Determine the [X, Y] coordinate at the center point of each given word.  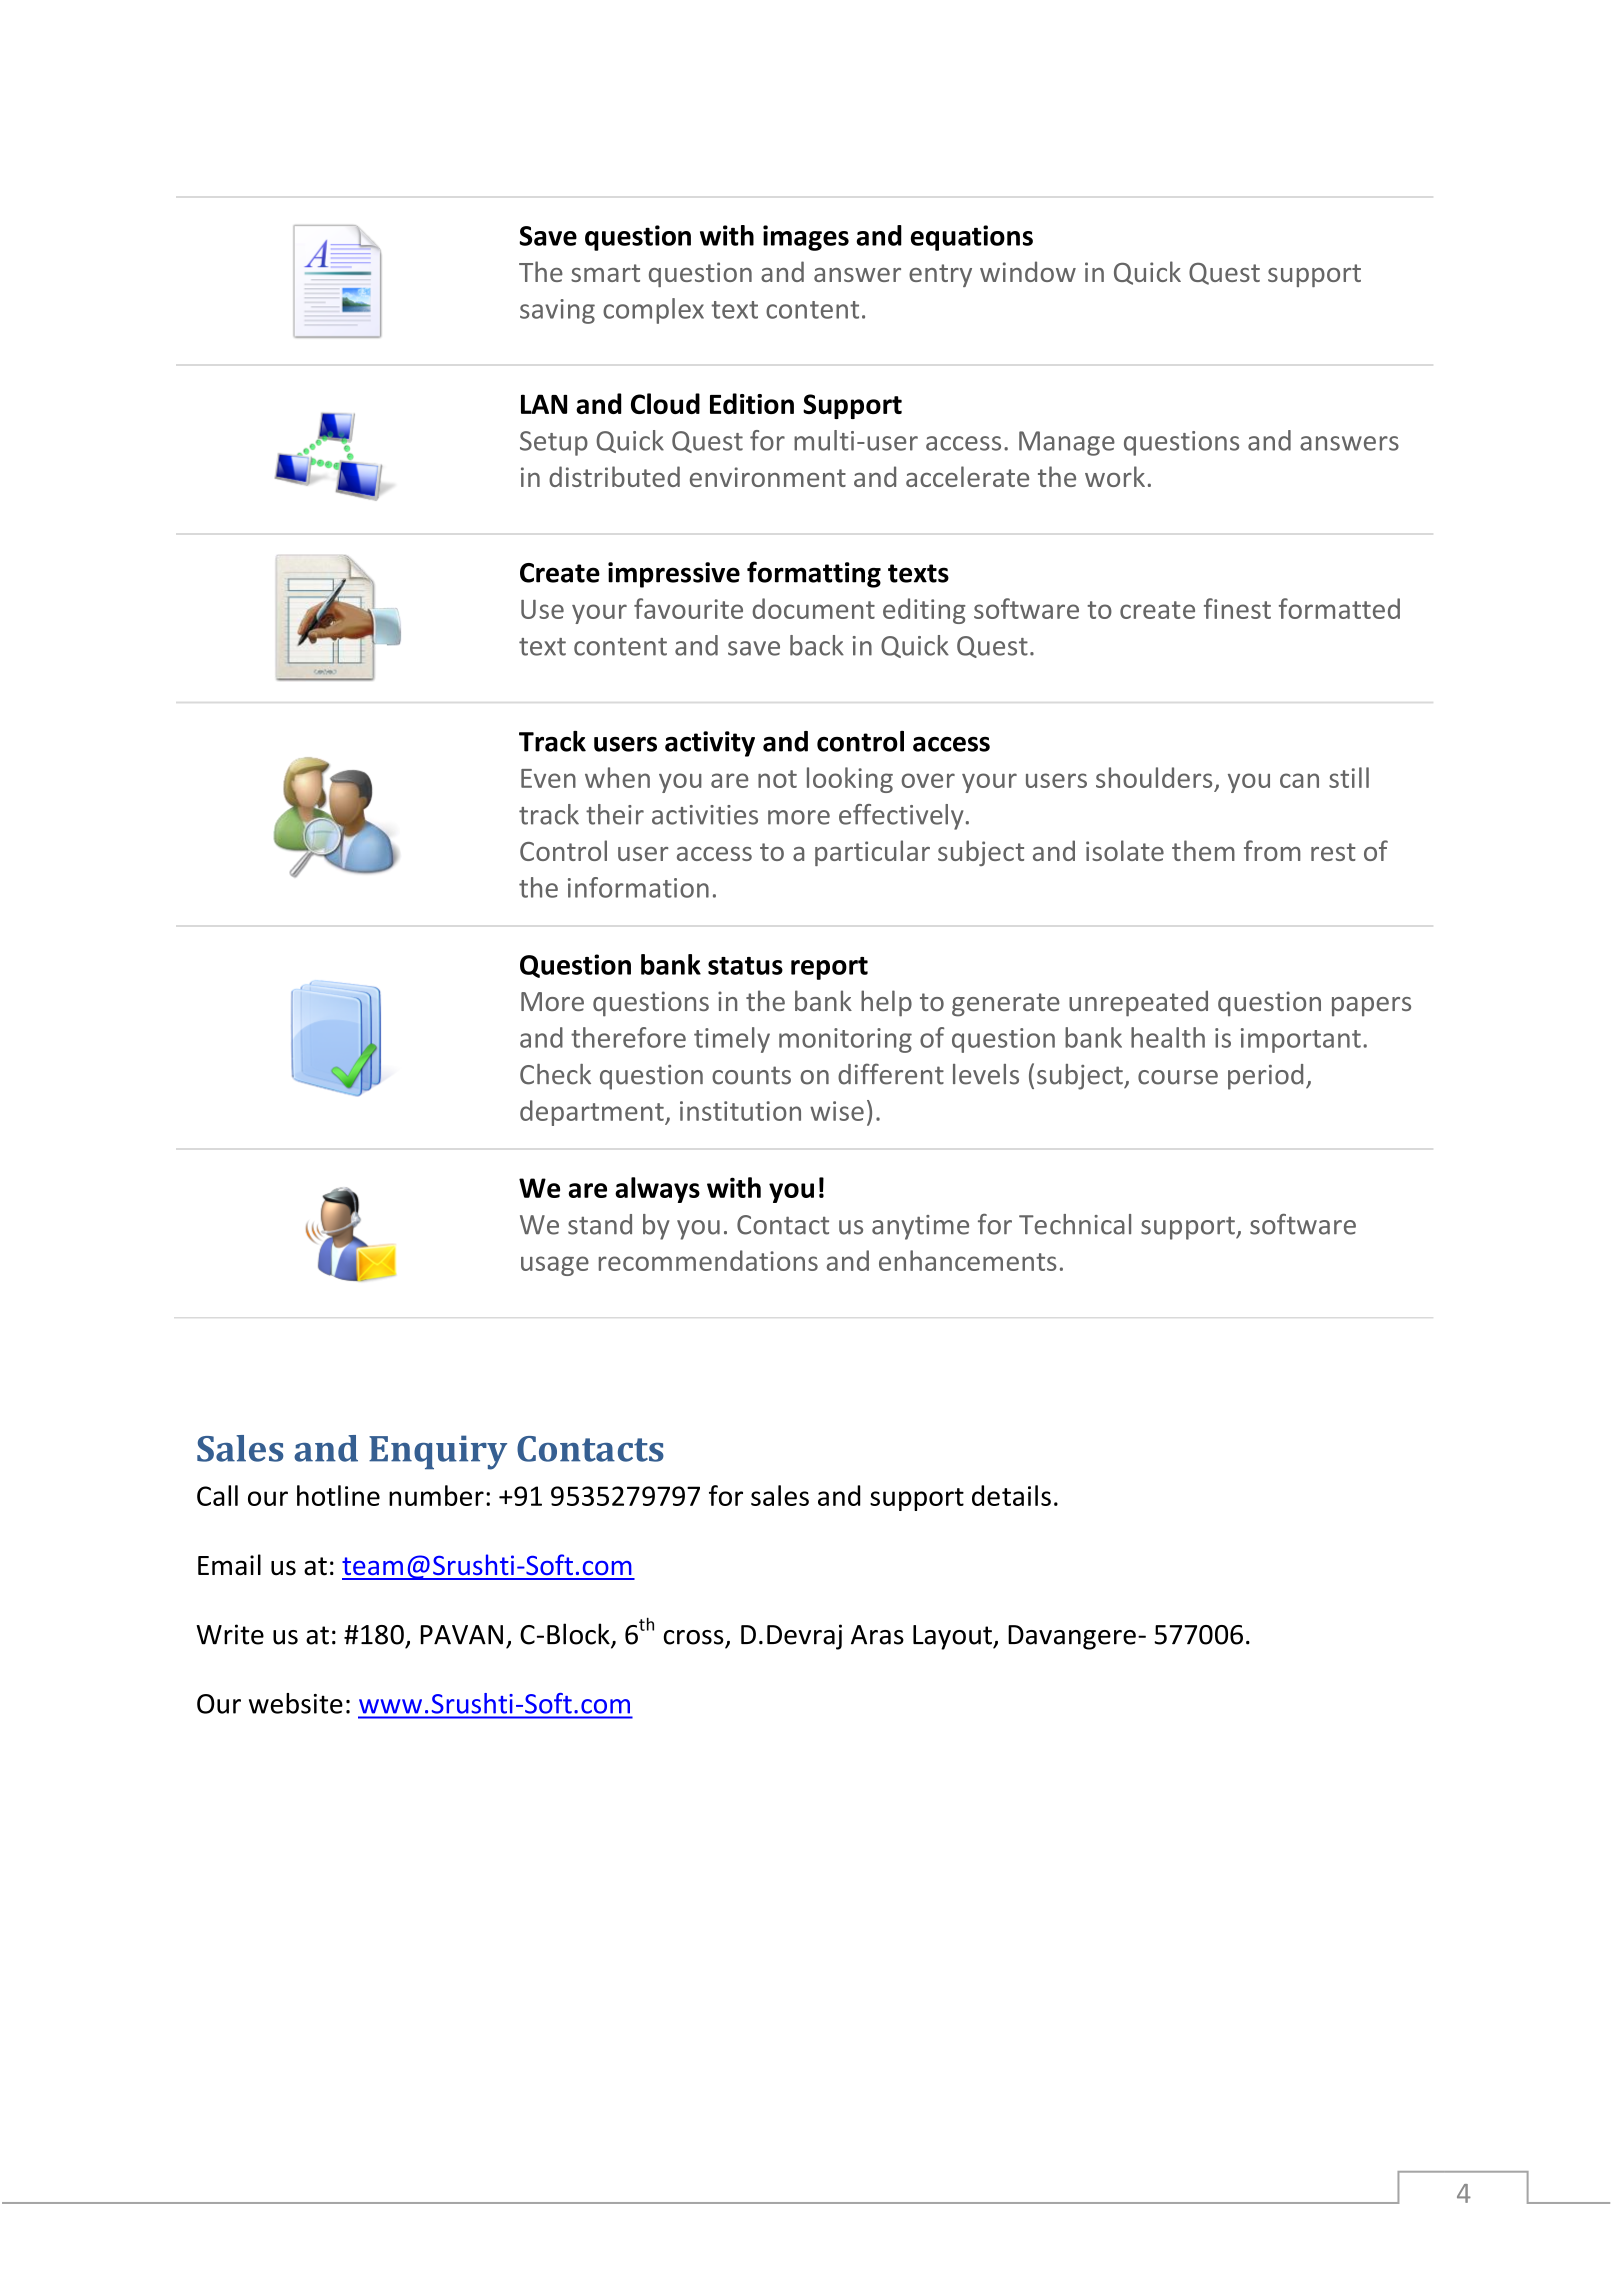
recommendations [708, 1260]
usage [555, 1266]
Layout [953, 1637]
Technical [1075, 1224]
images [806, 238]
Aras [877, 1635]
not [777, 779]
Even [548, 778]
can [1299, 780]
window [1028, 271]
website [296, 1703]
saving [557, 311]
